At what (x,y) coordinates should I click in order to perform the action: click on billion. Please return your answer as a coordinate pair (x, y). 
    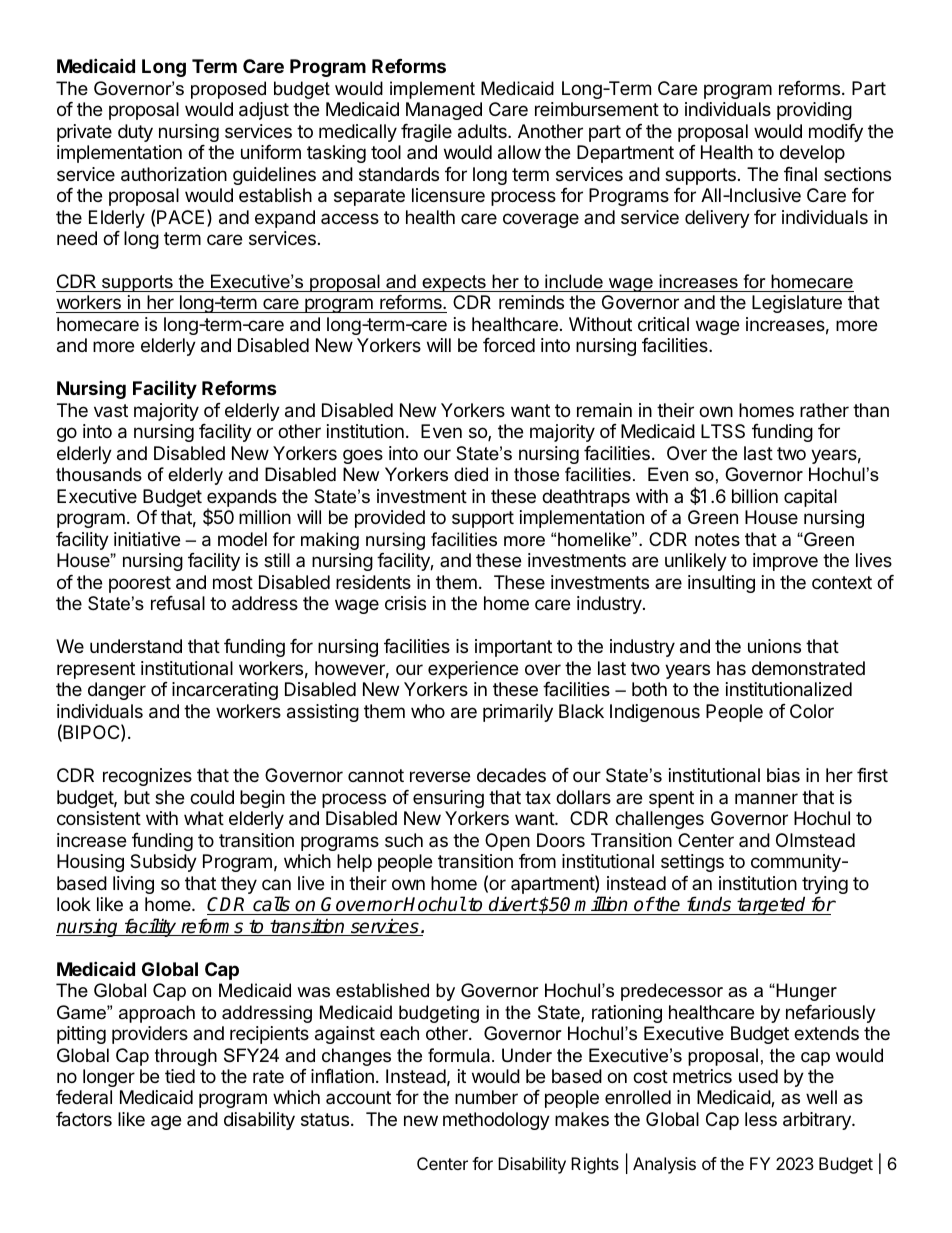
    Looking at the image, I should click on (755, 496).
